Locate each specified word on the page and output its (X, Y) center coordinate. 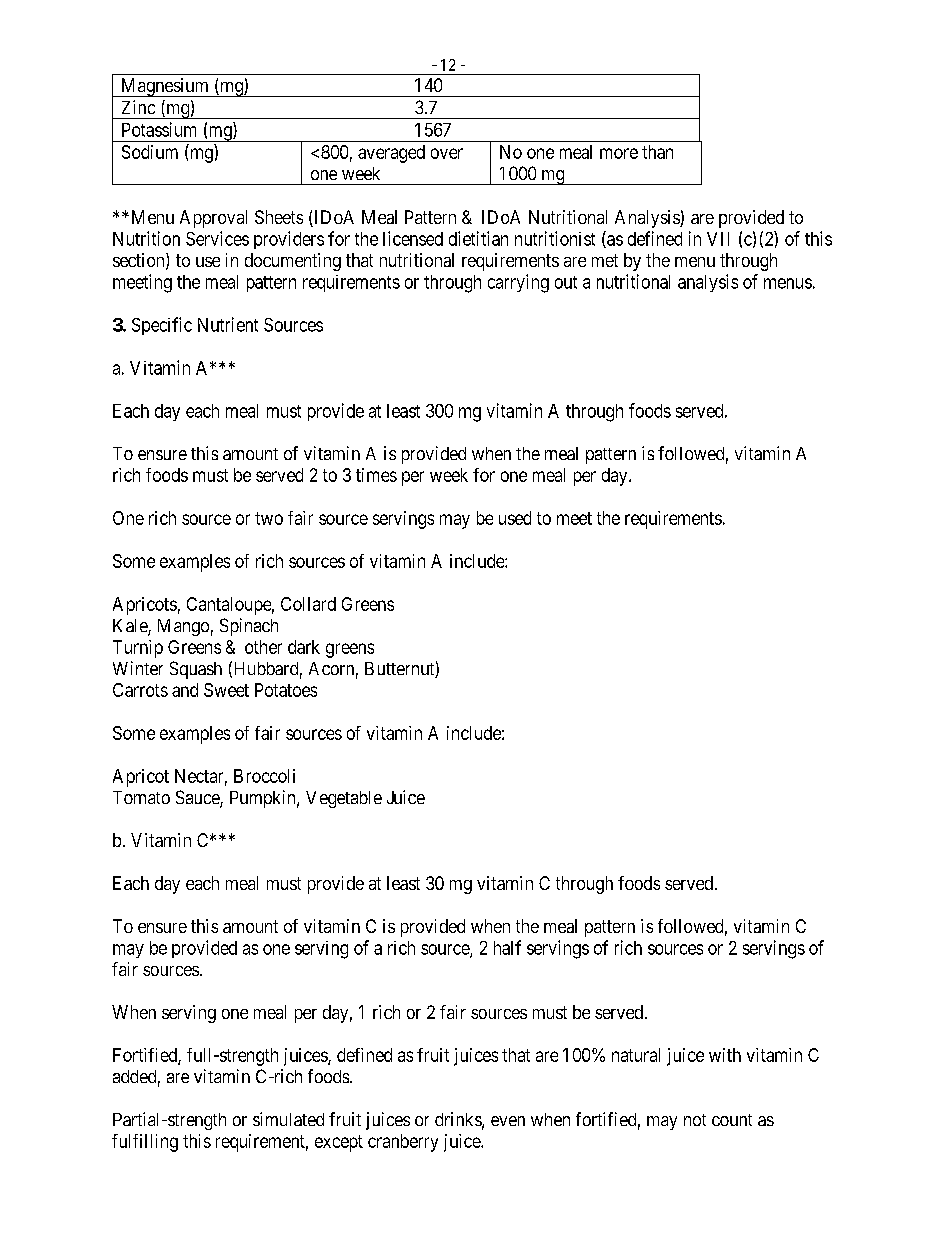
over (447, 153)
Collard (308, 604)
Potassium (159, 129)
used (515, 518)
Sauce (198, 798)
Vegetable (344, 799)
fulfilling (145, 1143)
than (657, 152)
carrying (518, 283)
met (605, 260)
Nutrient (228, 324)
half (507, 947)
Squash (196, 670)
